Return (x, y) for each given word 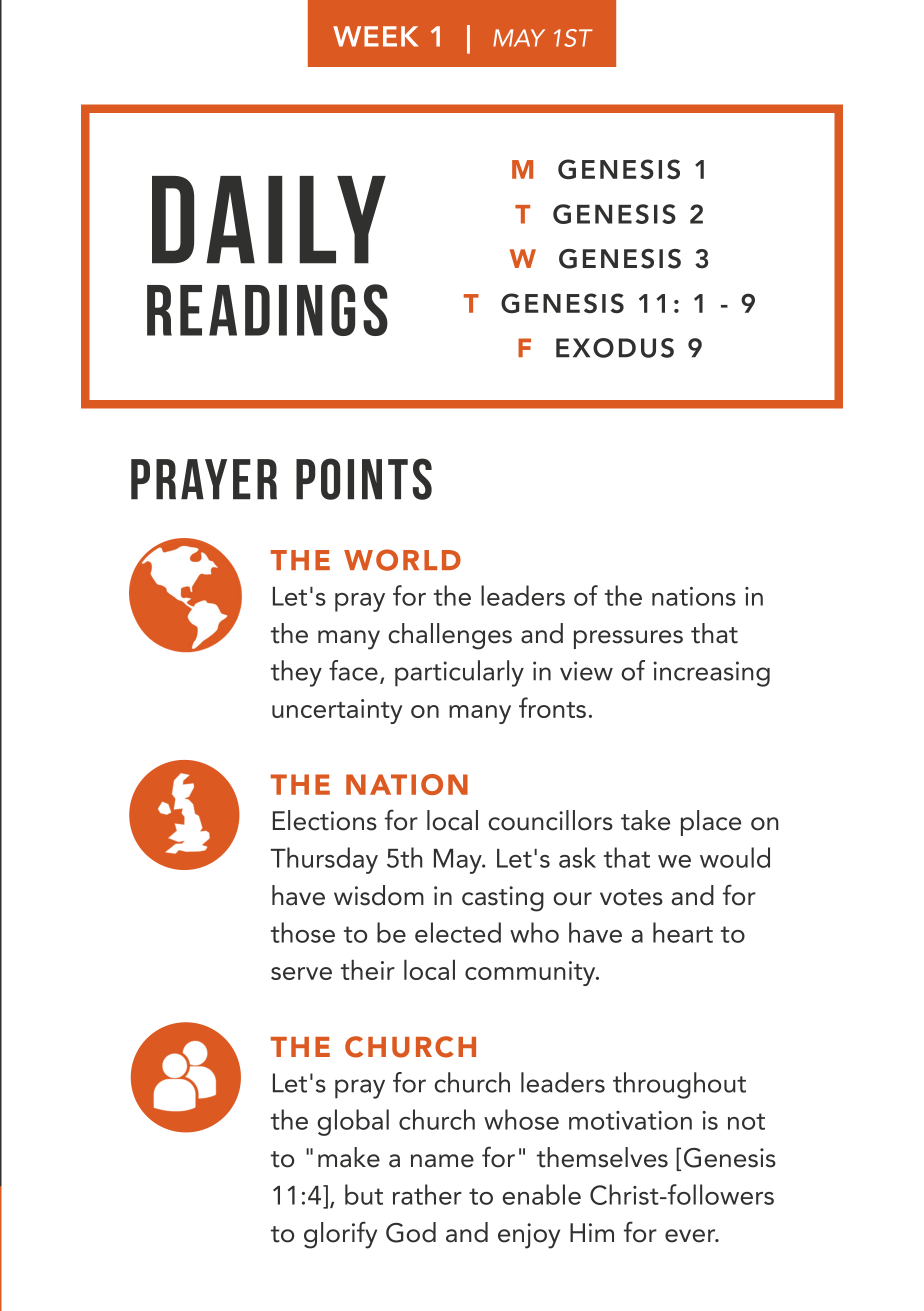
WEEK (376, 36)
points (364, 479)
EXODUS (615, 348)
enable (541, 1194)
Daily (269, 220)
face (353, 670)
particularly (459, 673)
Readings (267, 310)
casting (503, 899)
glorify (340, 1235)
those (303, 932)
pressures (628, 639)
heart (683, 932)
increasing (711, 674)
